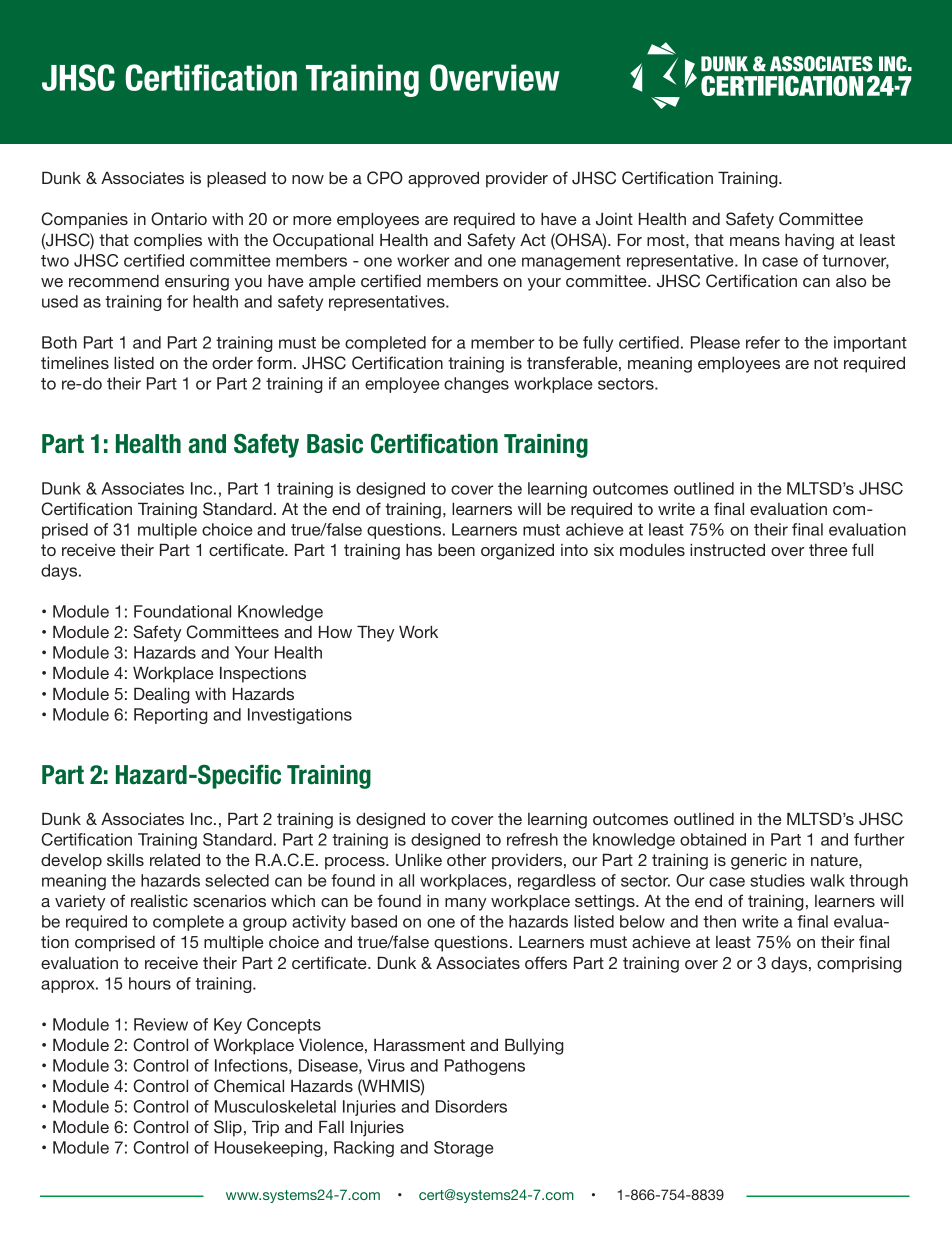 This screenshot has width=952, height=1233. What do you see at coordinates (376, 633) in the screenshot?
I see `They` at bounding box center [376, 633].
